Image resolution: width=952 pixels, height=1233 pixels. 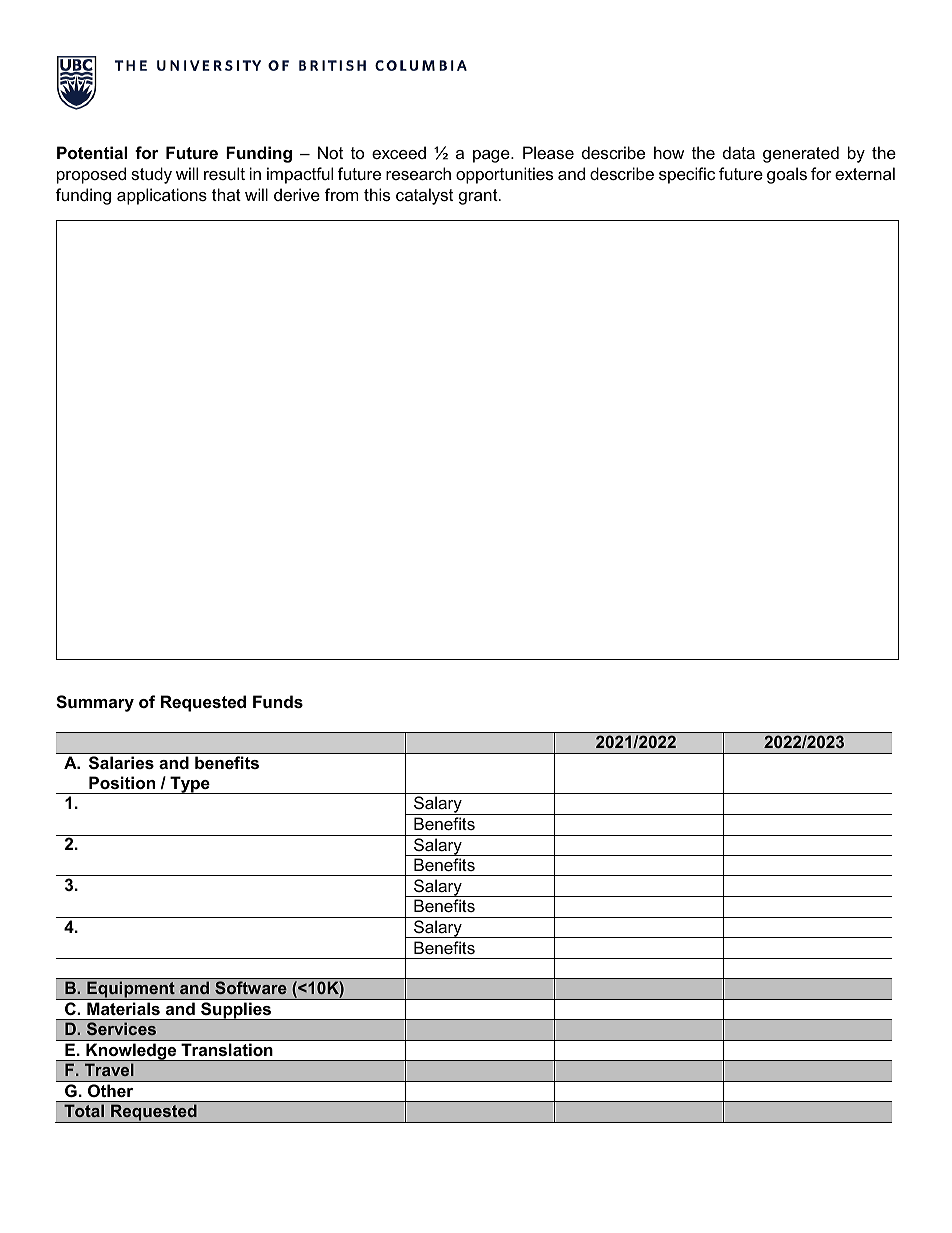 I want to click on Travel, so click(x=109, y=1069).
